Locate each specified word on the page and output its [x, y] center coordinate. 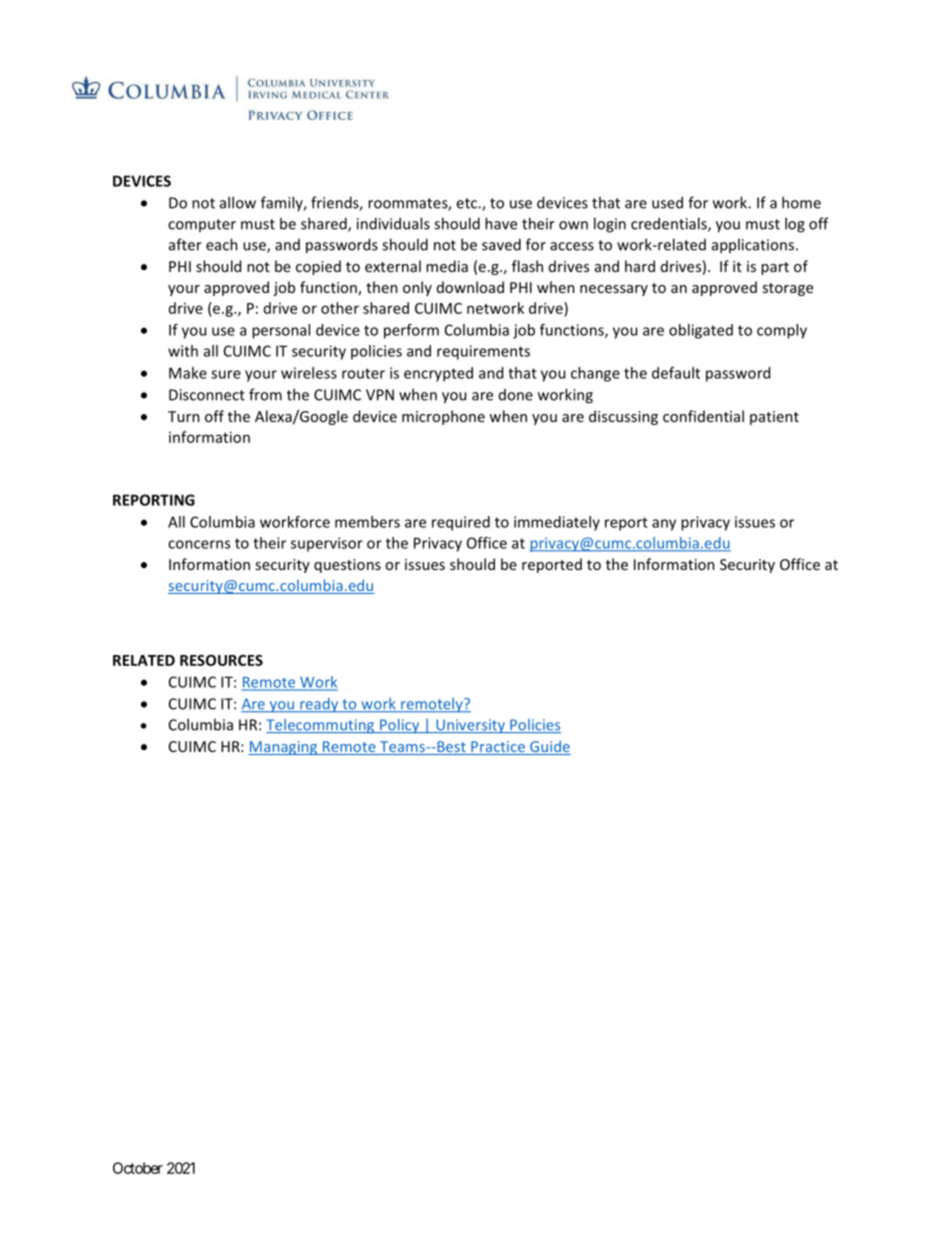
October [138, 1168]
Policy [400, 726]
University [470, 726]
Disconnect [207, 395]
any [664, 525]
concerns [199, 544]
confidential [703, 416]
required [461, 523]
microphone [443, 417]
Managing [284, 748]
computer [202, 225]
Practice [498, 748]
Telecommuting [321, 726]
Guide [549, 747]
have [501, 223]
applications [754, 246]
